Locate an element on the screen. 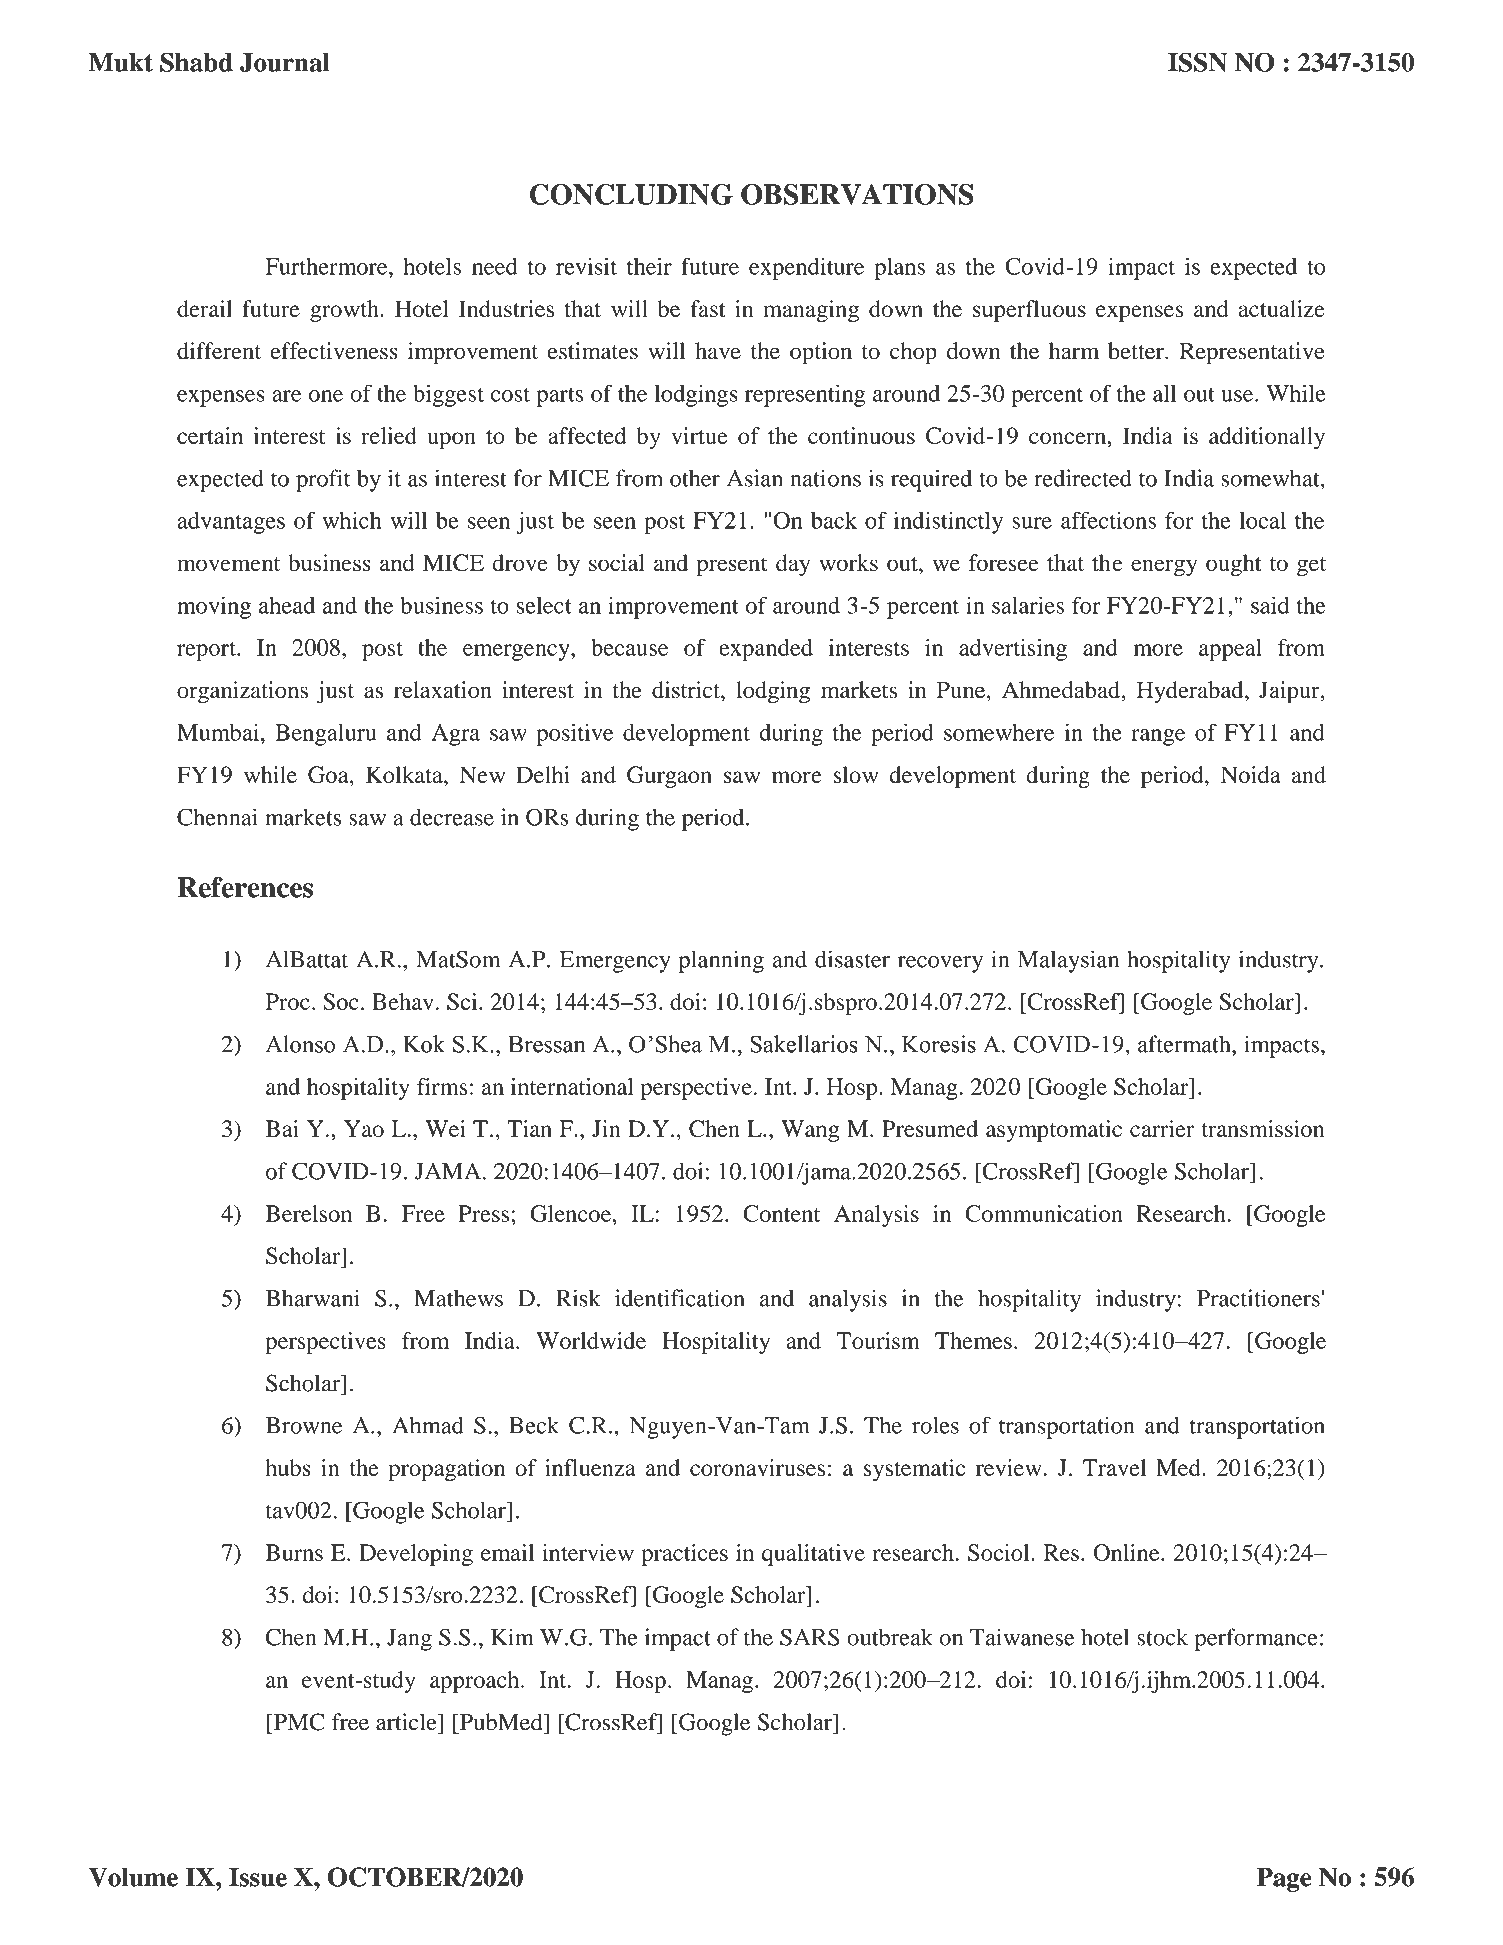 This screenshot has width=1503, height=1945. CONCLUDING is located at coordinates (631, 194).
